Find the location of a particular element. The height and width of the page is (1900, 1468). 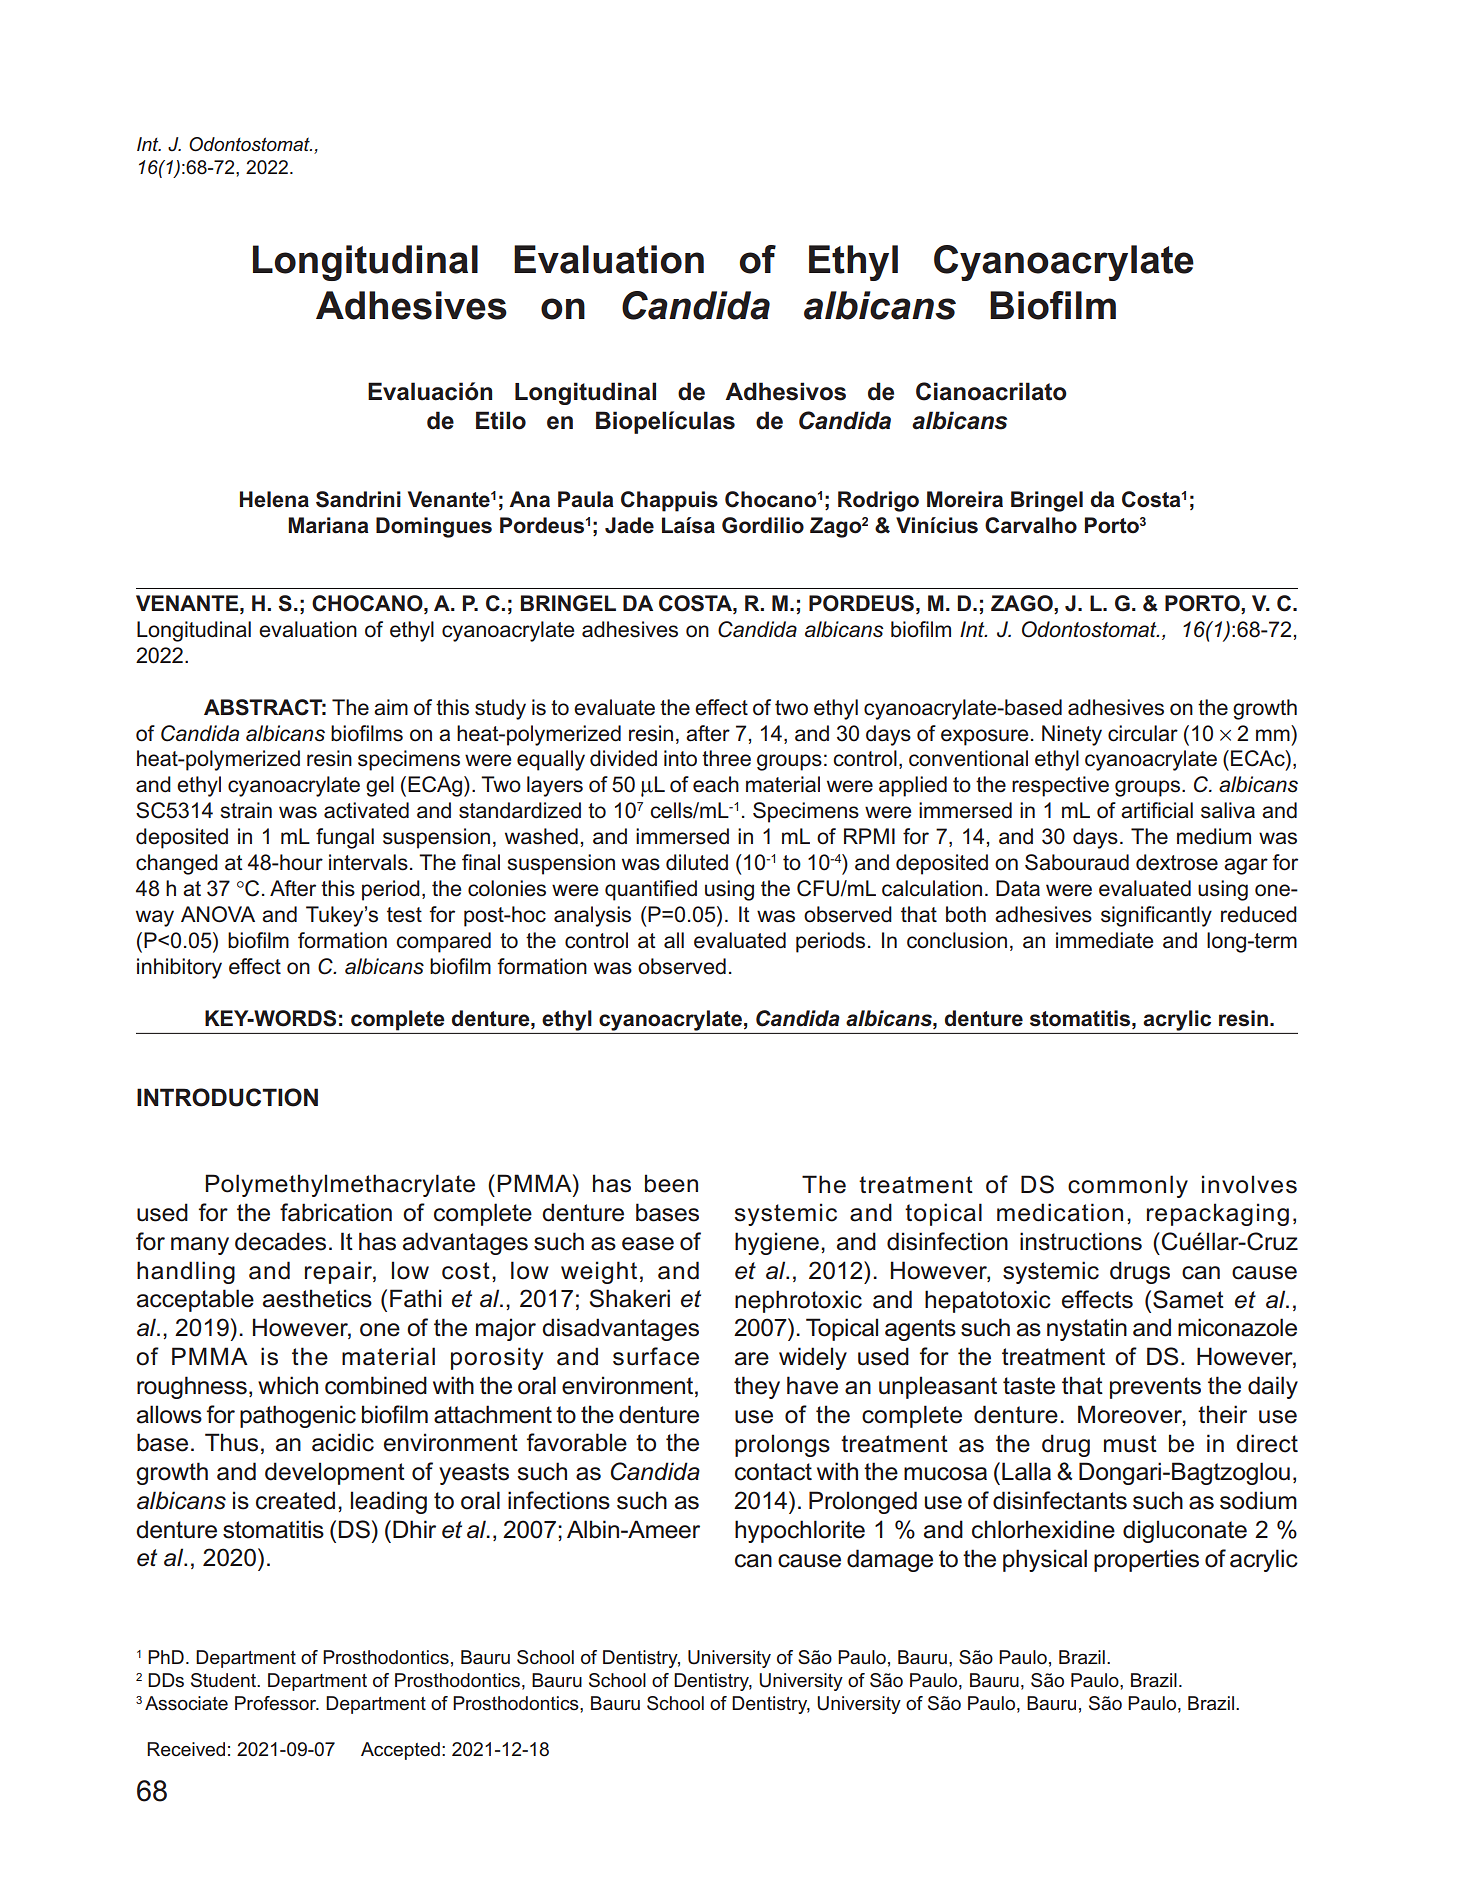

aesthetics is located at coordinates (317, 1298).
